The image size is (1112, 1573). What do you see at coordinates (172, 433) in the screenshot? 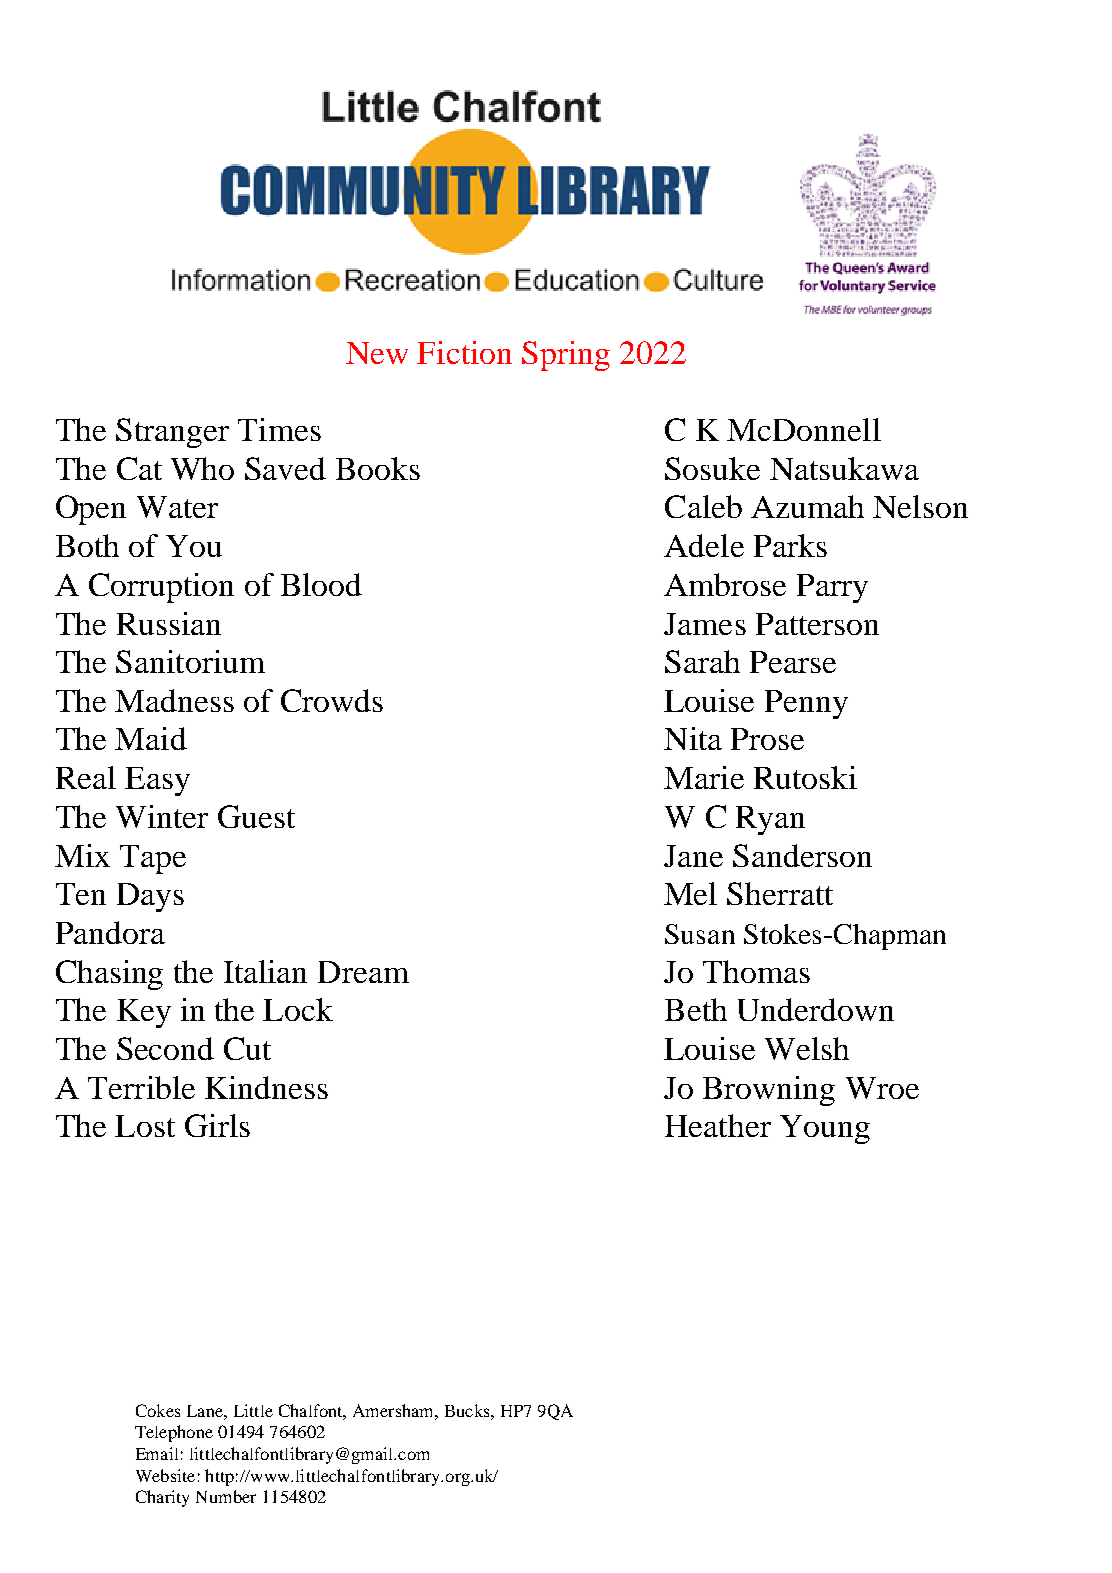
I see `Stranger` at bounding box center [172, 433].
